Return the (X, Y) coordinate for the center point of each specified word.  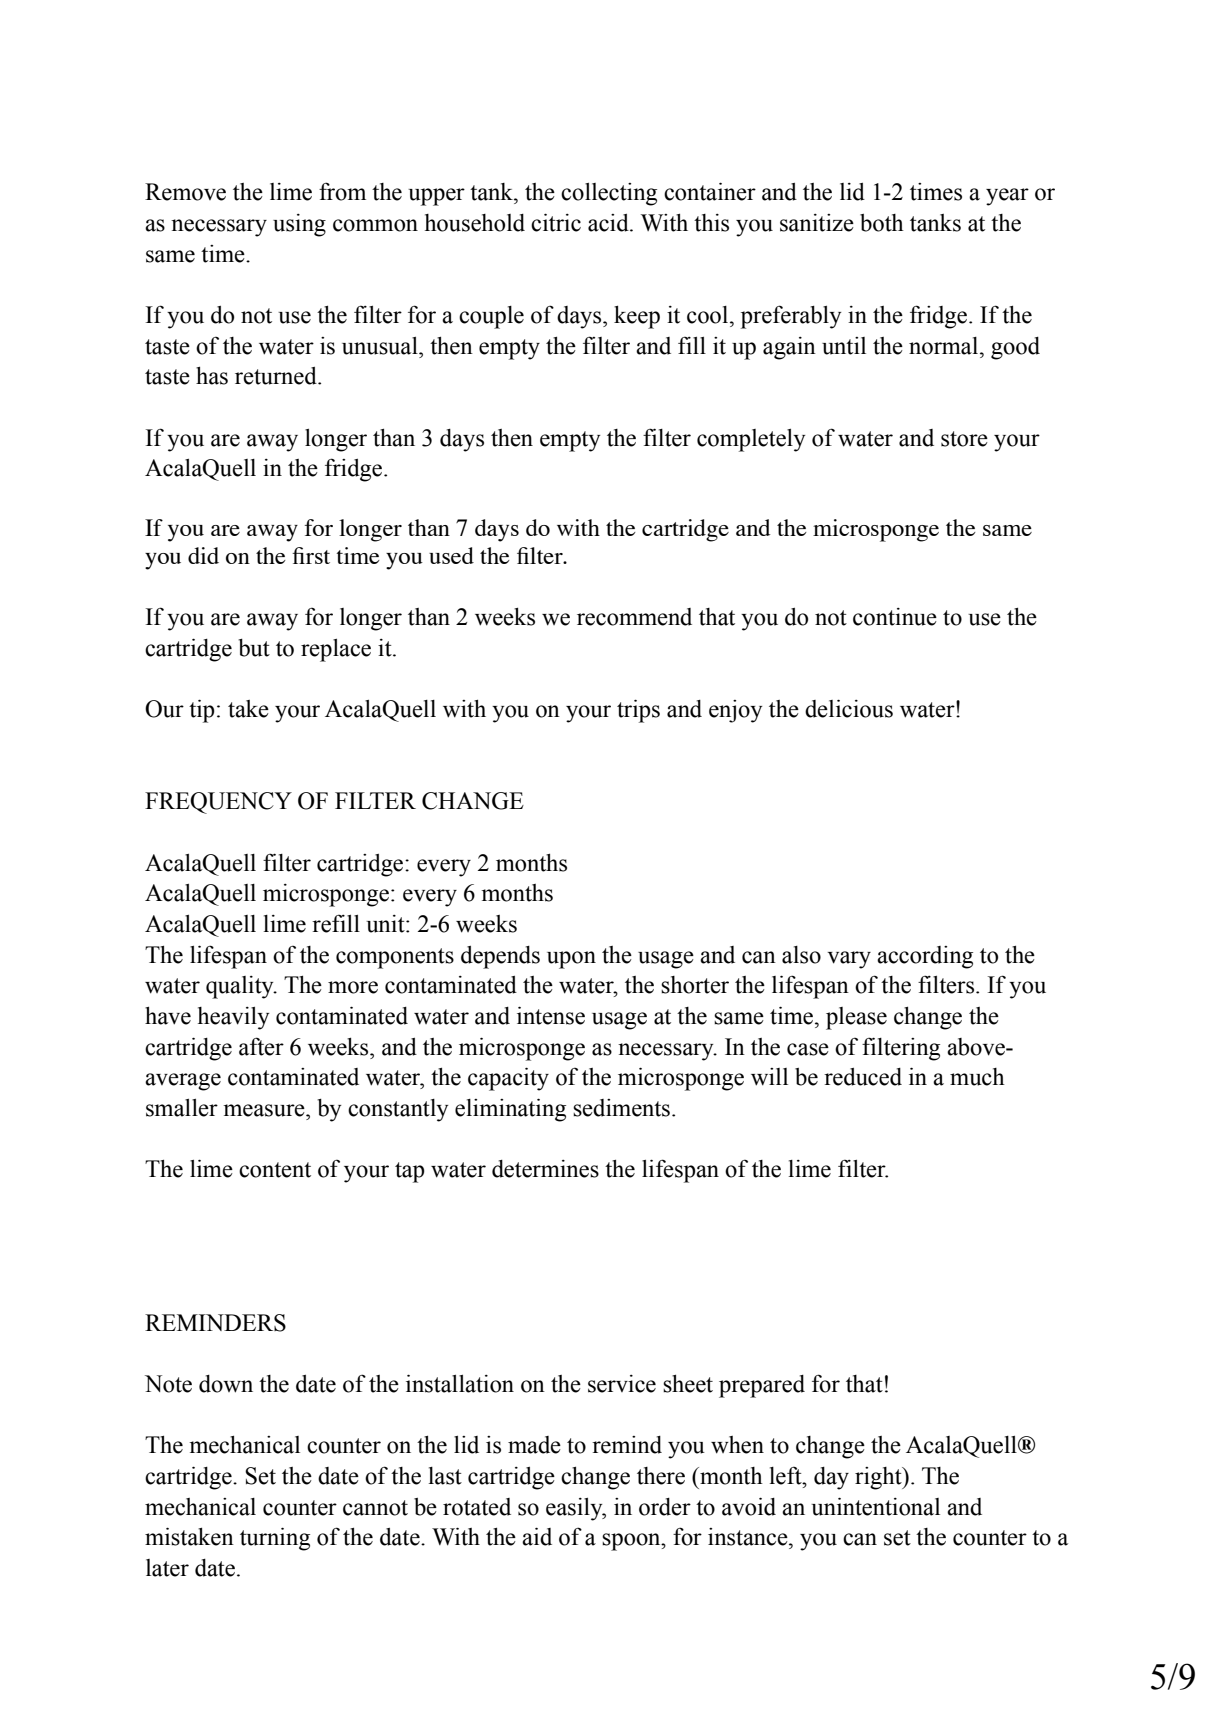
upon (571, 960)
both (882, 223)
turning (275, 1539)
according (925, 957)
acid (609, 223)
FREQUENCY (218, 803)
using (299, 225)
